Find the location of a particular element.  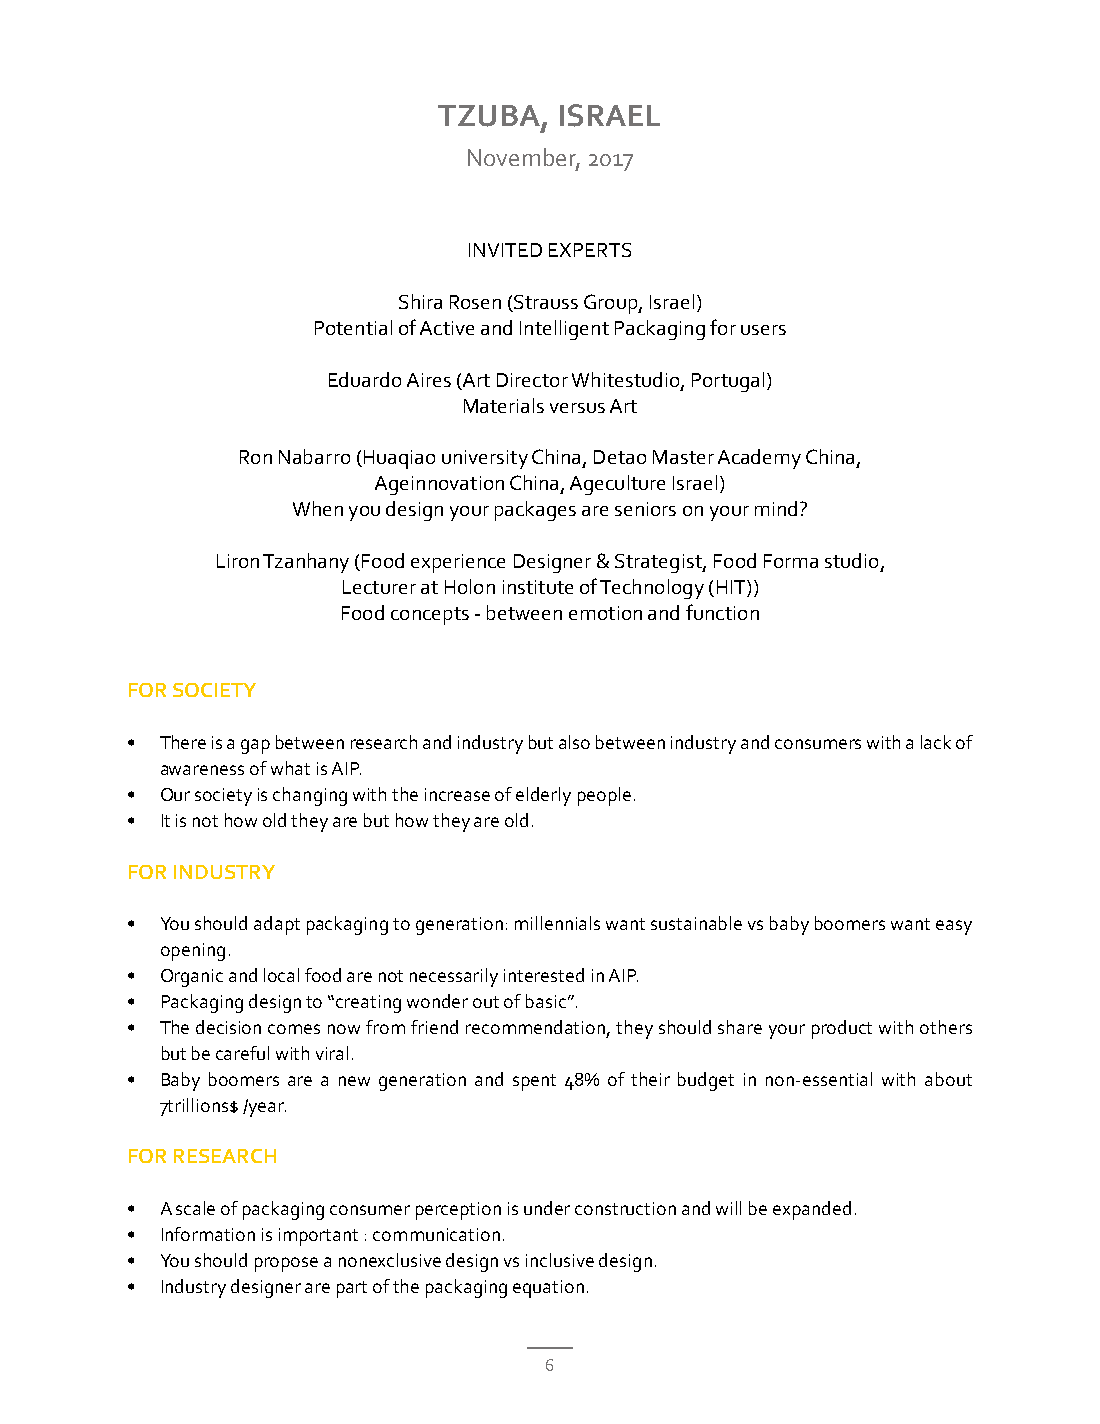

inclusive is located at coordinates (560, 1260).
